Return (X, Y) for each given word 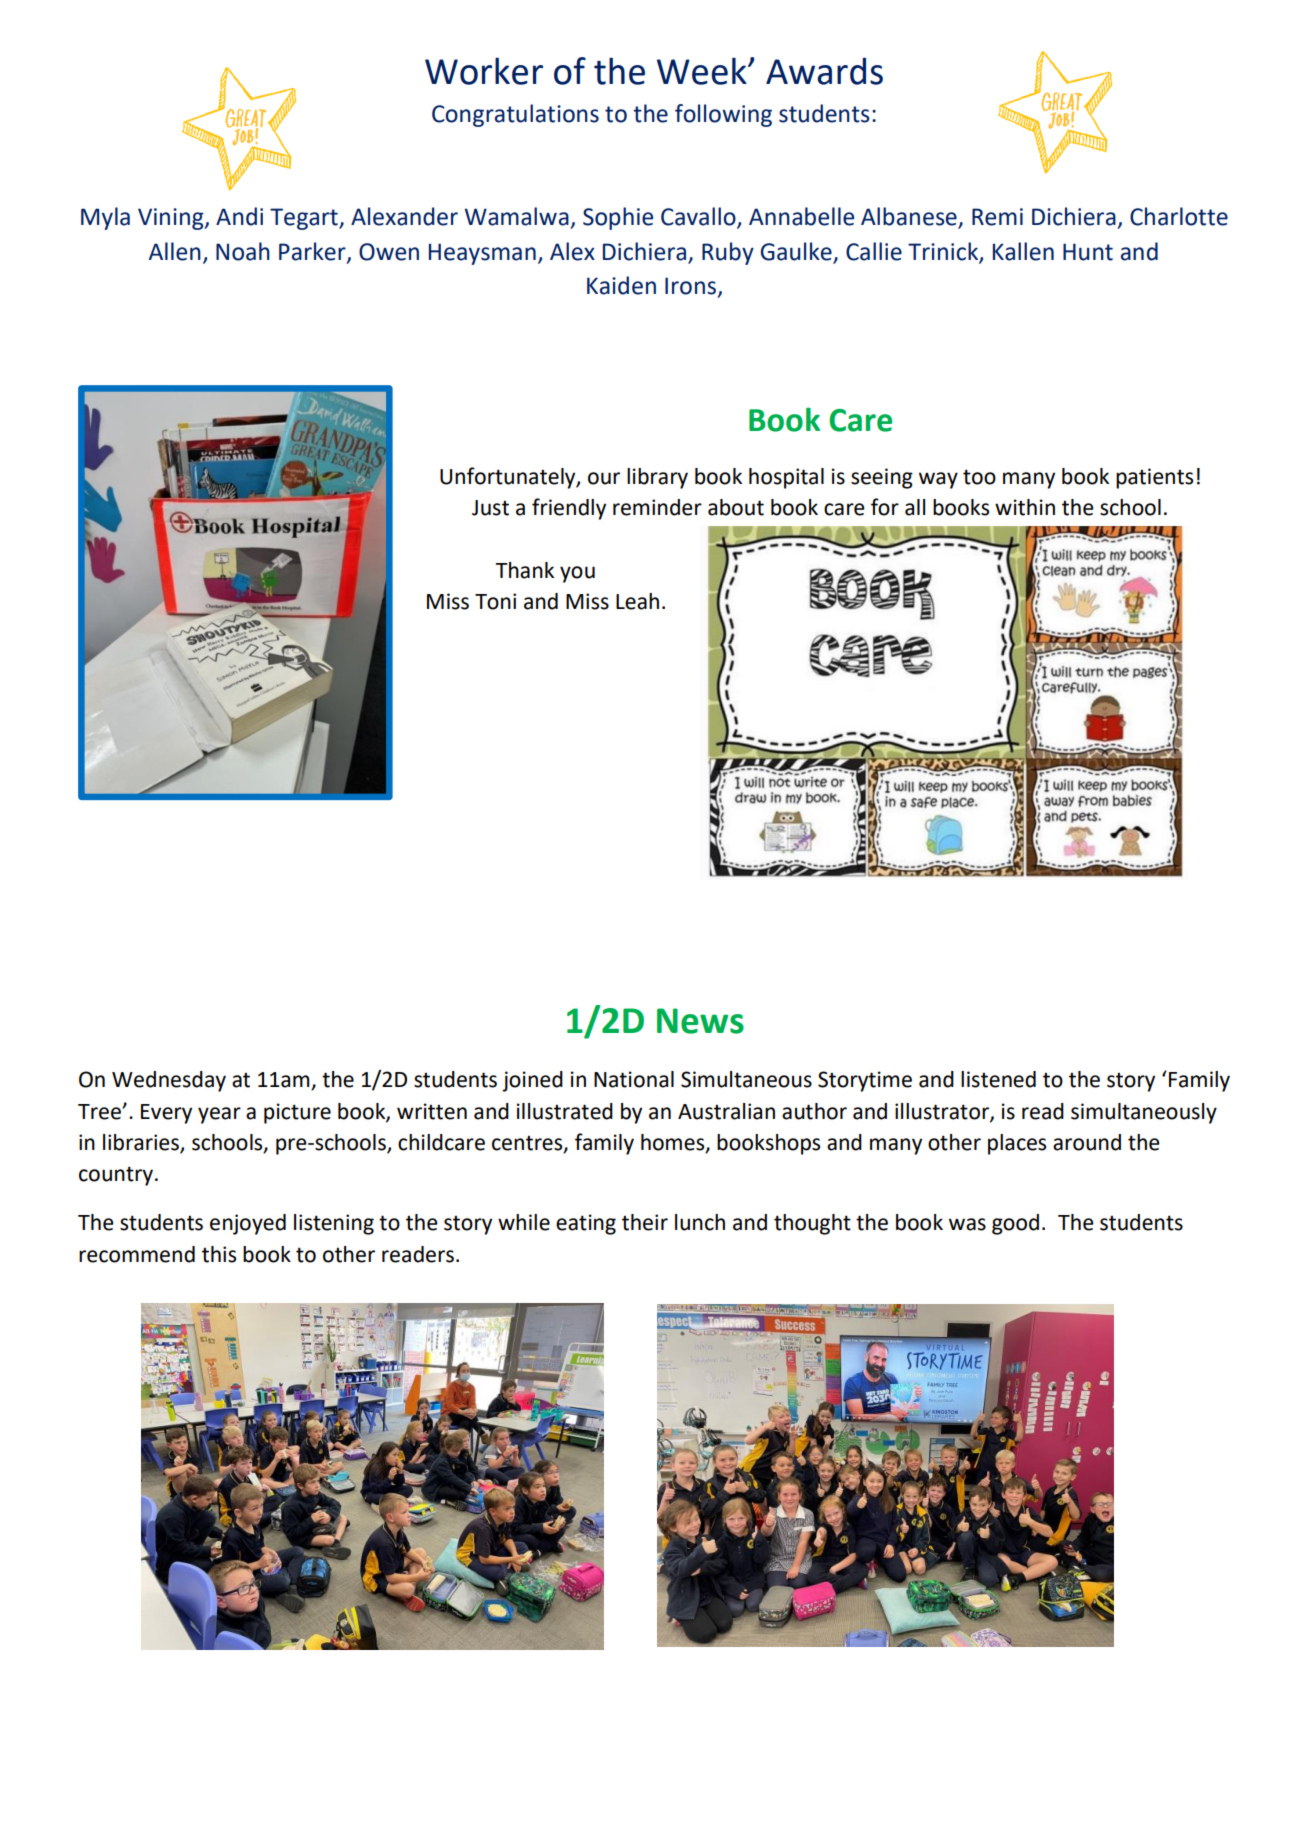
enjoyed (248, 1224)
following (723, 115)
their (645, 1222)
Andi (239, 216)
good (1015, 1224)
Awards (824, 71)
